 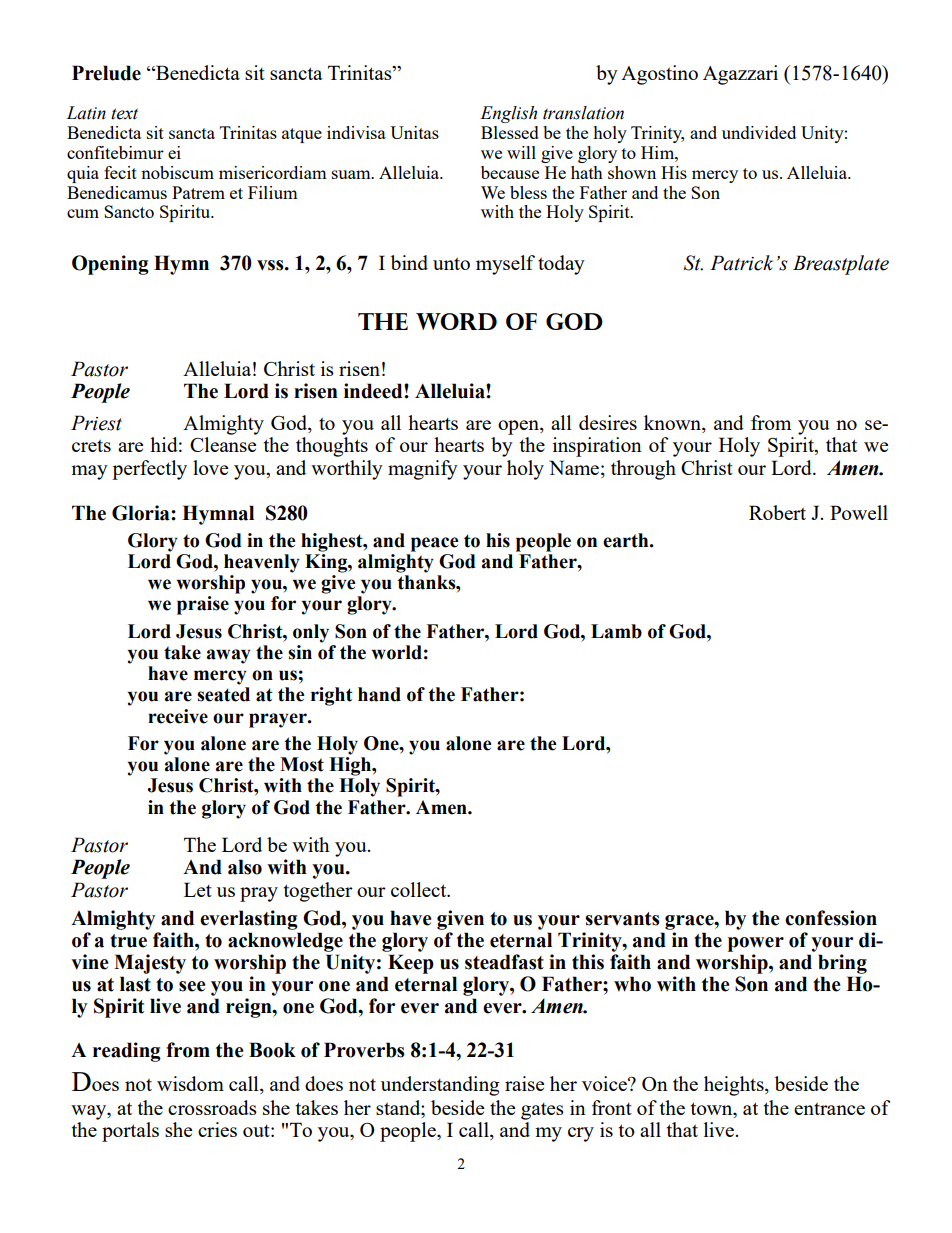 I want to click on text, so click(x=124, y=114).
